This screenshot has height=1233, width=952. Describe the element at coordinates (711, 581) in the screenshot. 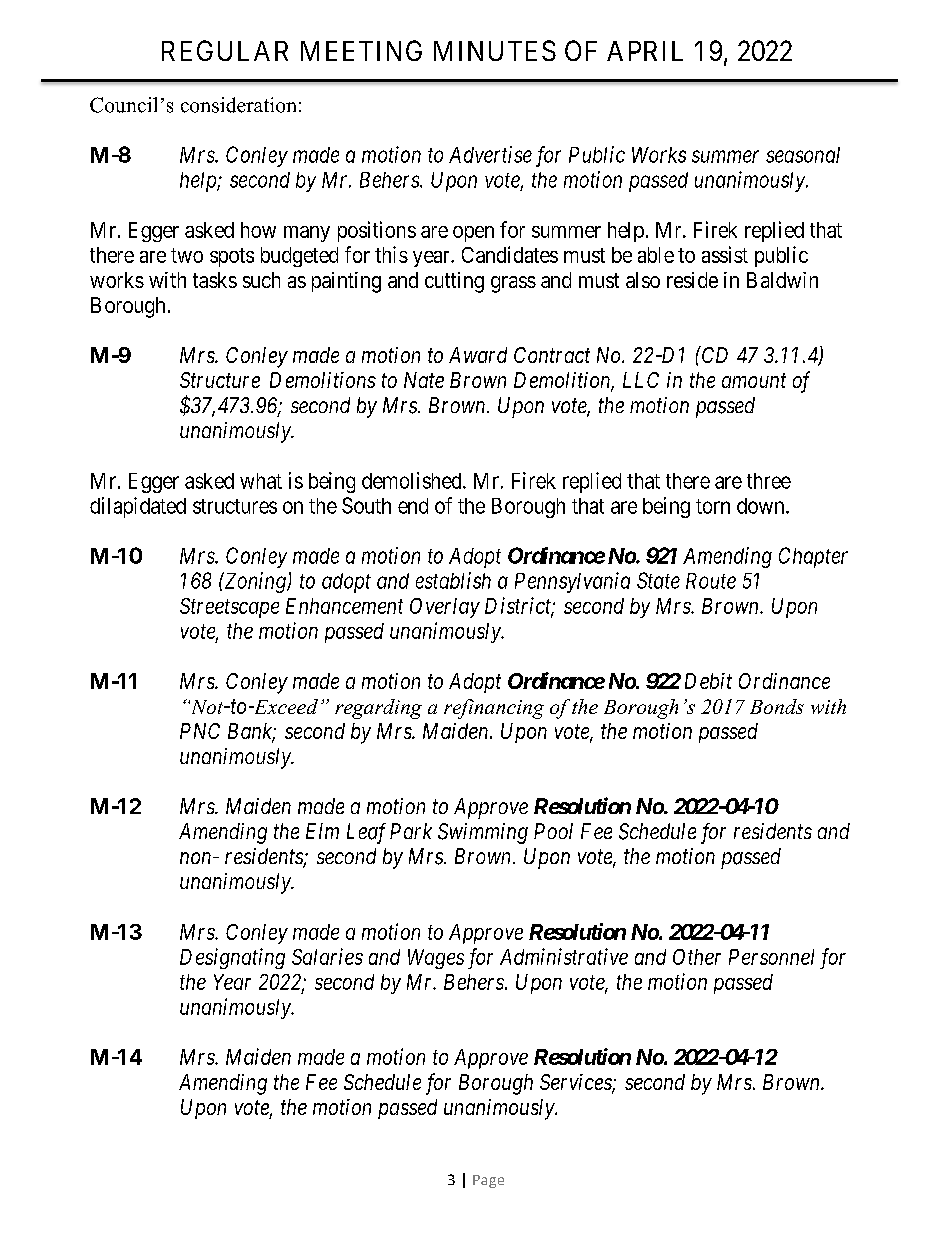

I see `Route` at that location.
